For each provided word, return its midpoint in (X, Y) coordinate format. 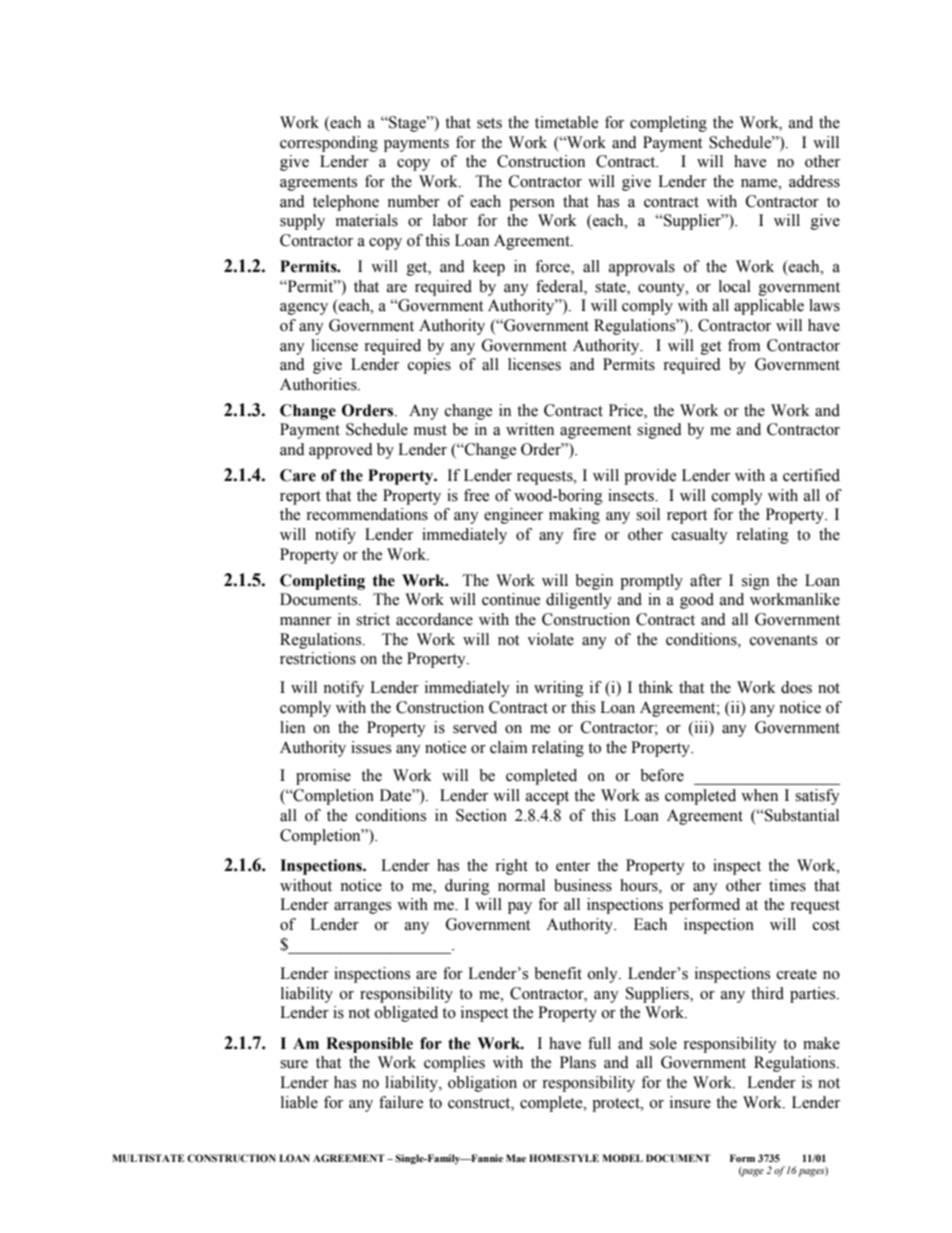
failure (401, 1102)
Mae (516, 1158)
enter (573, 866)
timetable (566, 122)
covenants (783, 640)
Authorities (319, 384)
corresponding (329, 144)
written (530, 429)
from (744, 345)
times (787, 885)
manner (305, 621)
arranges (362, 908)
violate (550, 639)
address (814, 181)
